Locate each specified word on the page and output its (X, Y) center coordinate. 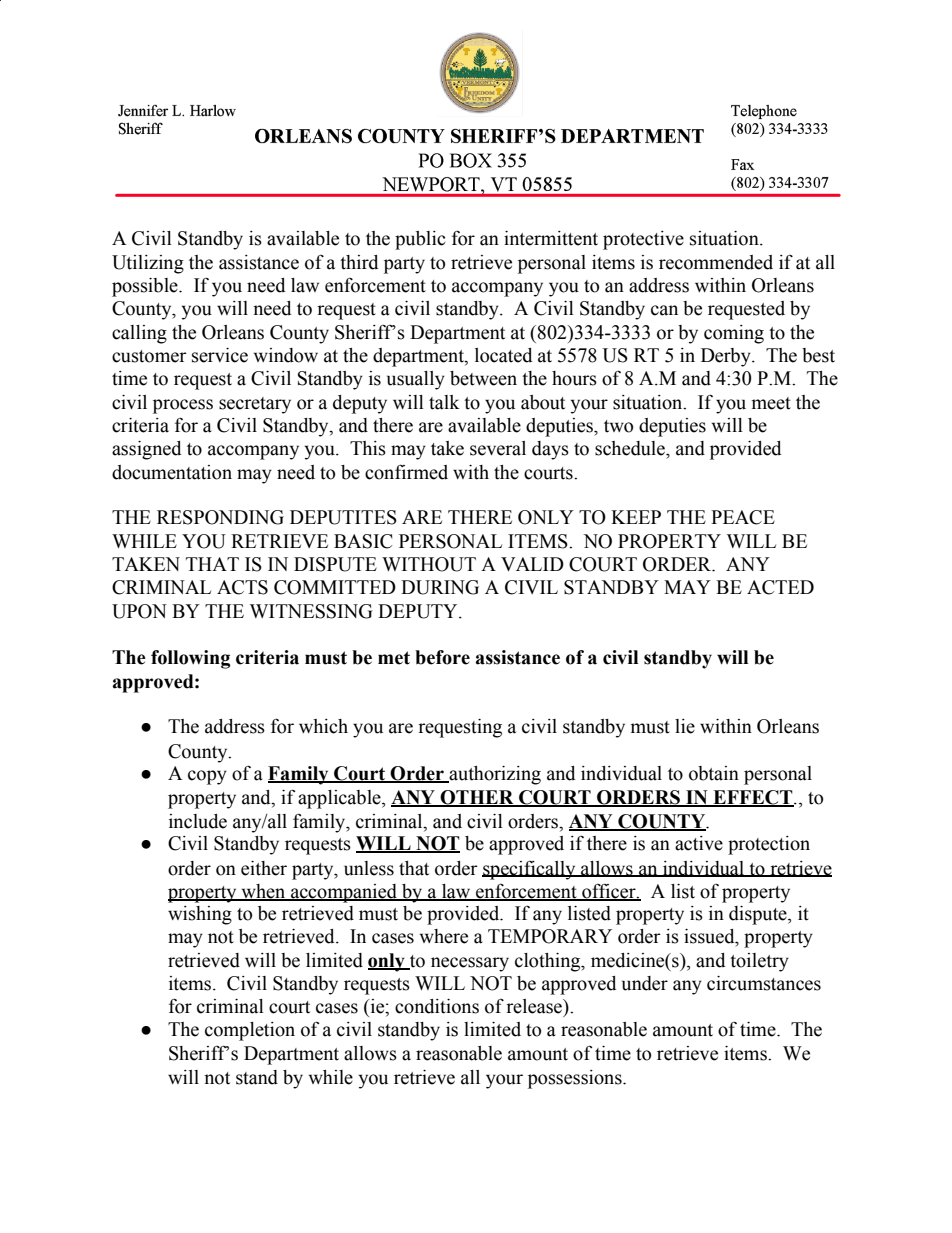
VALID (532, 564)
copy (207, 777)
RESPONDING (220, 517)
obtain (714, 773)
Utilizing (148, 264)
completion (250, 1031)
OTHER (477, 798)
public (420, 240)
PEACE (743, 517)
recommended (716, 262)
